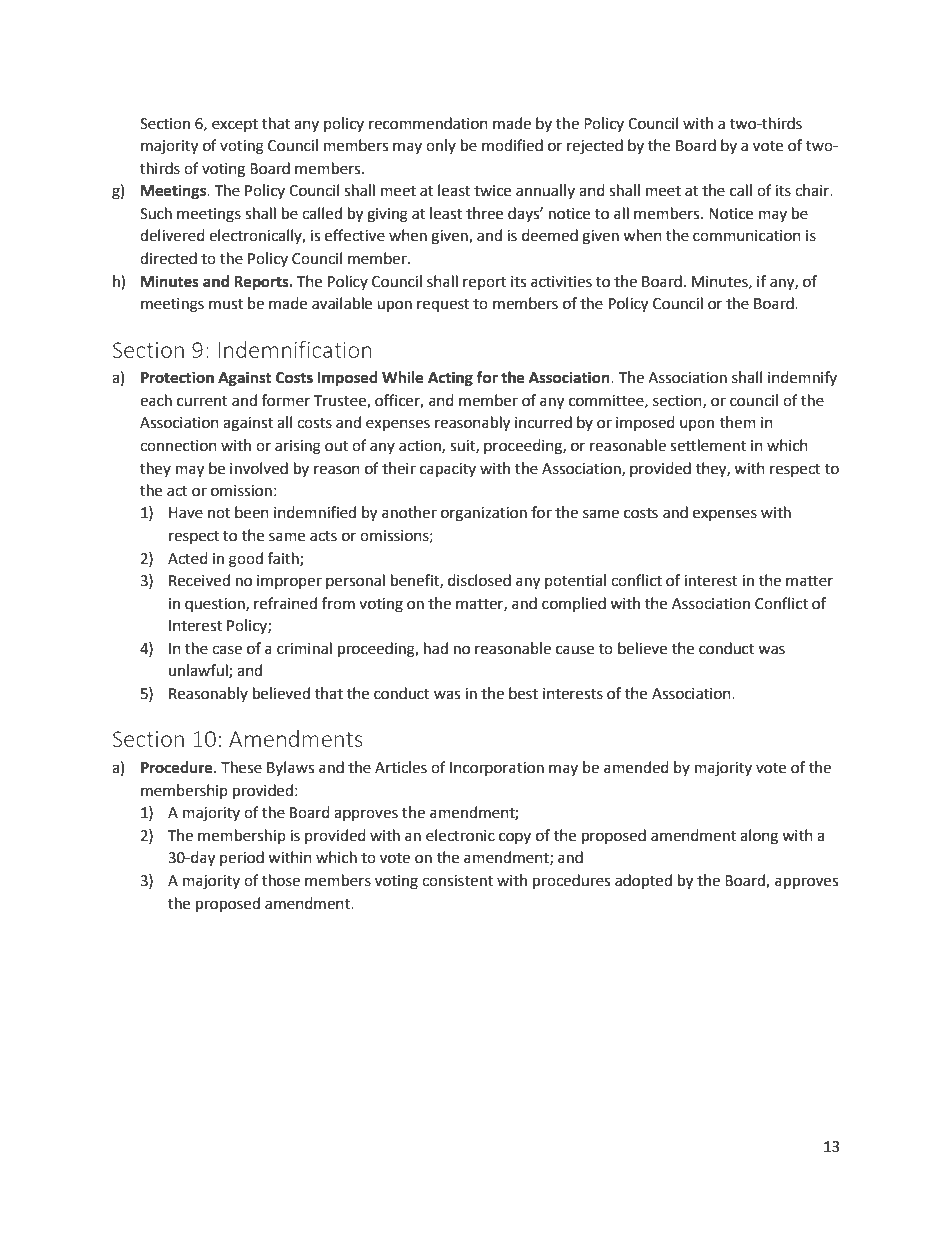 This screenshot has height=1233, width=952. Describe the element at coordinates (457, 881) in the screenshot. I see `consistent` at that location.
